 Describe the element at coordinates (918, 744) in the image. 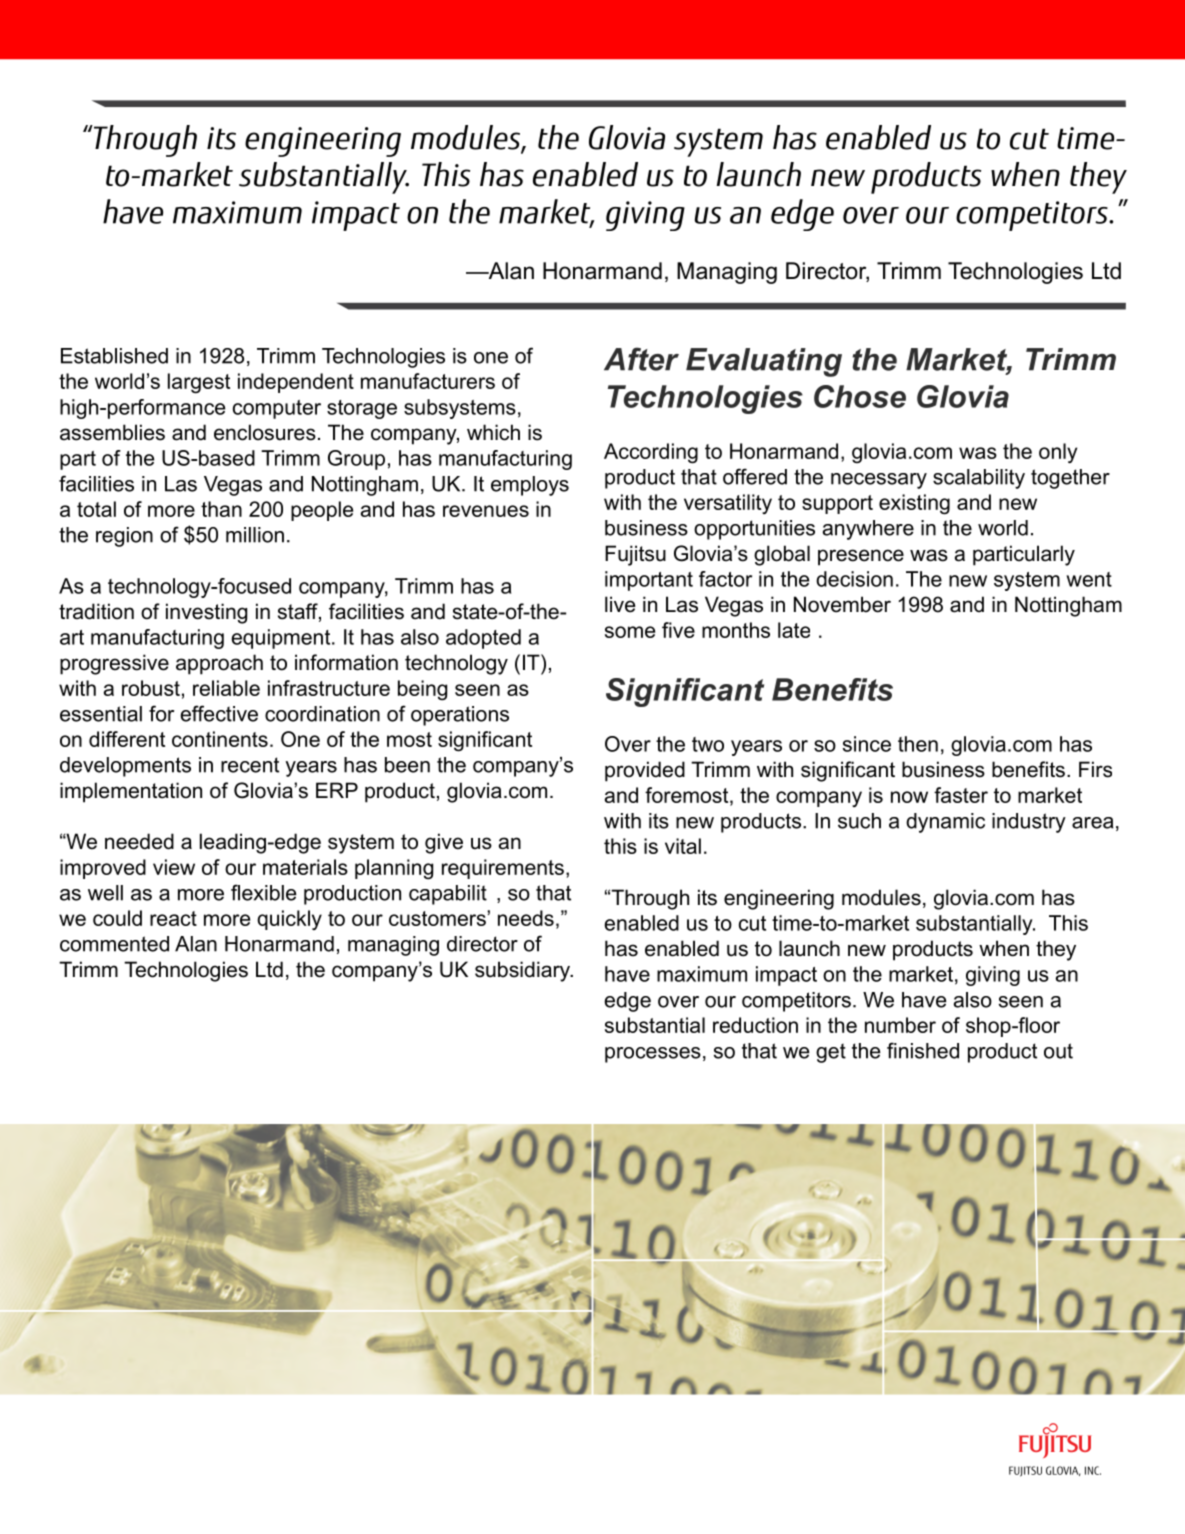

I see `then` at that location.
